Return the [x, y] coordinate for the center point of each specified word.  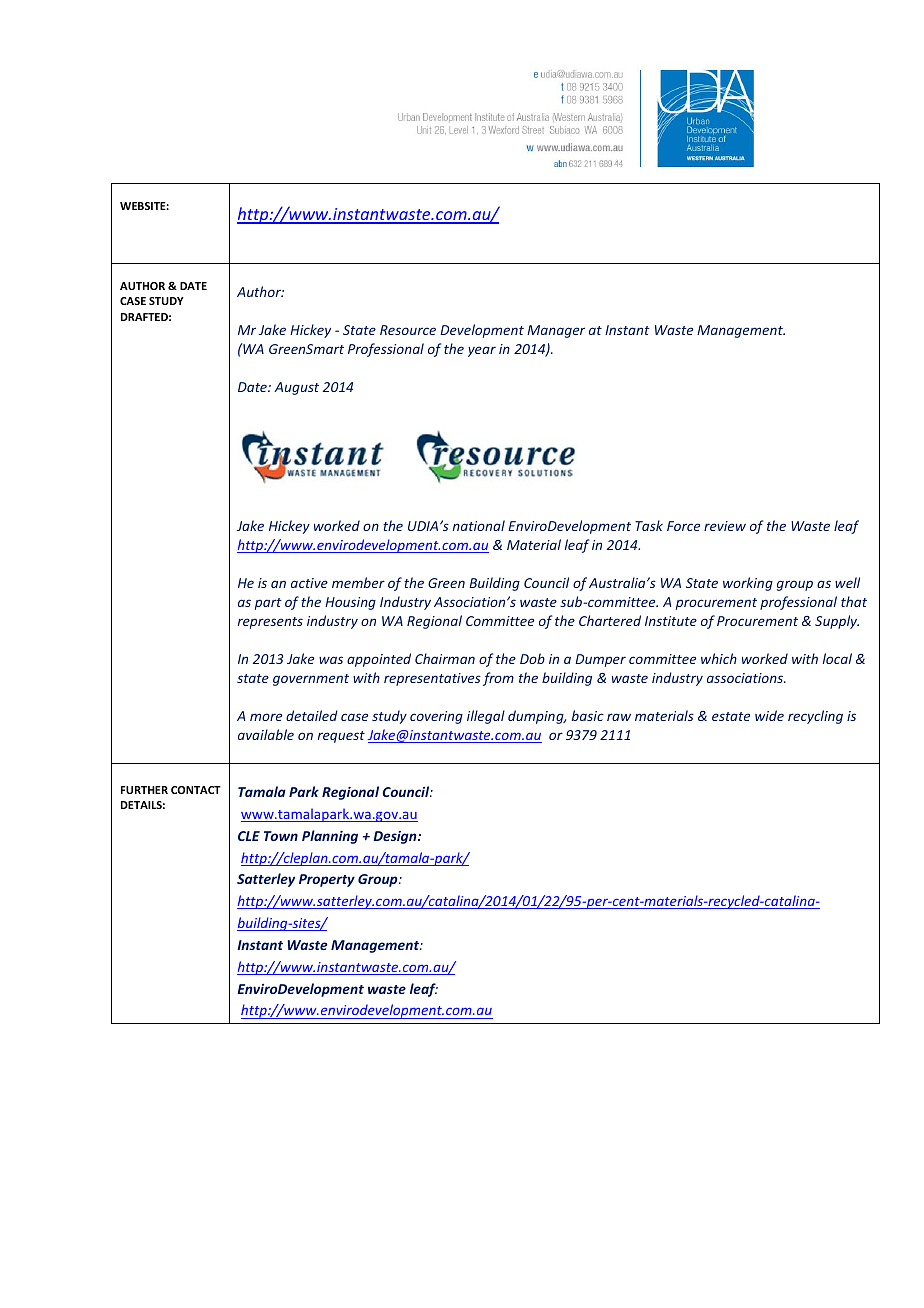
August [296, 388]
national [479, 525]
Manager [556, 331]
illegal [486, 717]
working [748, 584]
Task [649, 525]
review [725, 526]
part [268, 604]
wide [769, 715]
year [482, 351]
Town [281, 836]
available [266, 734]
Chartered [610, 620]
